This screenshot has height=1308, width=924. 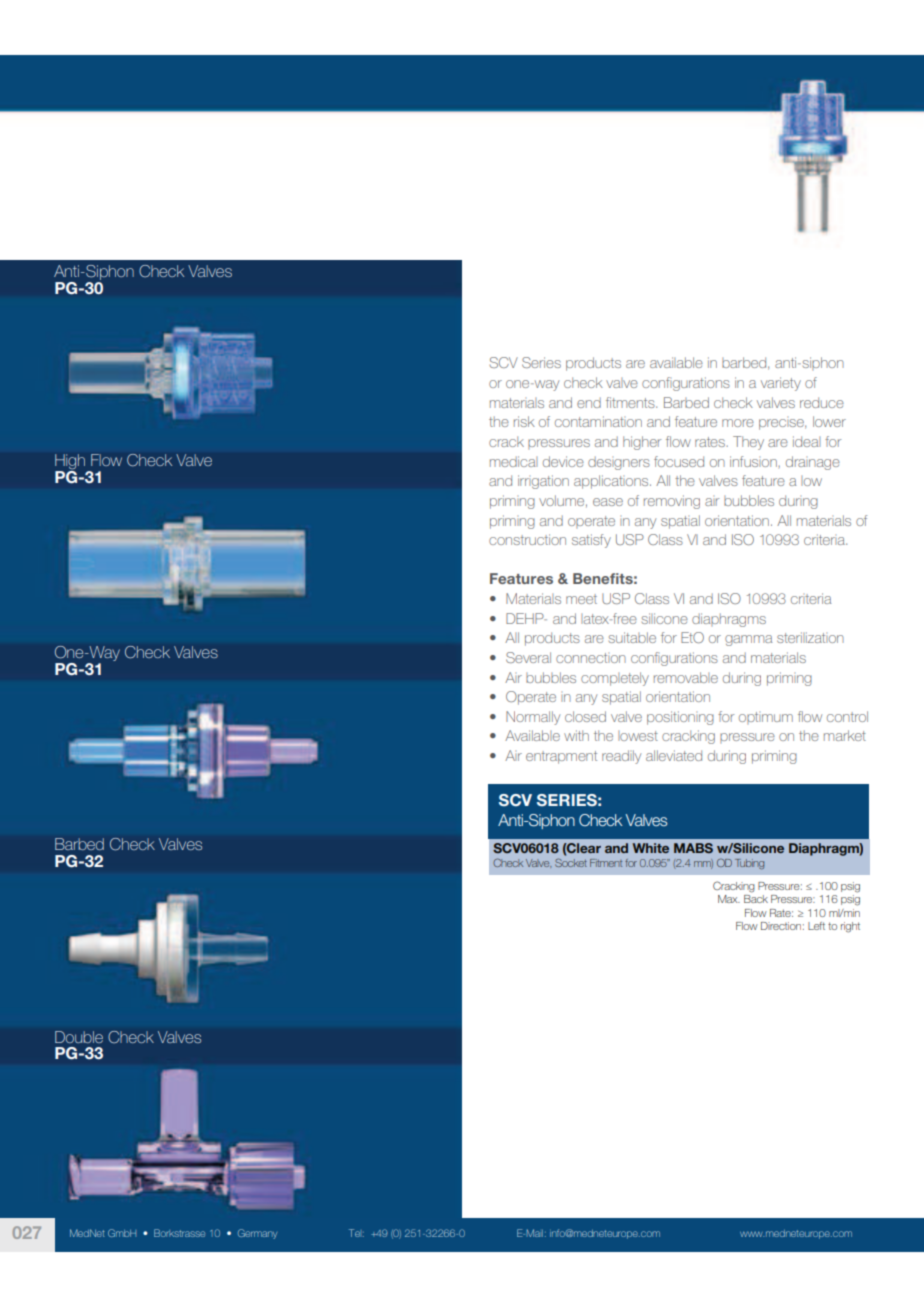 What do you see at coordinates (79, 1037) in the screenshot?
I see `Double` at bounding box center [79, 1037].
